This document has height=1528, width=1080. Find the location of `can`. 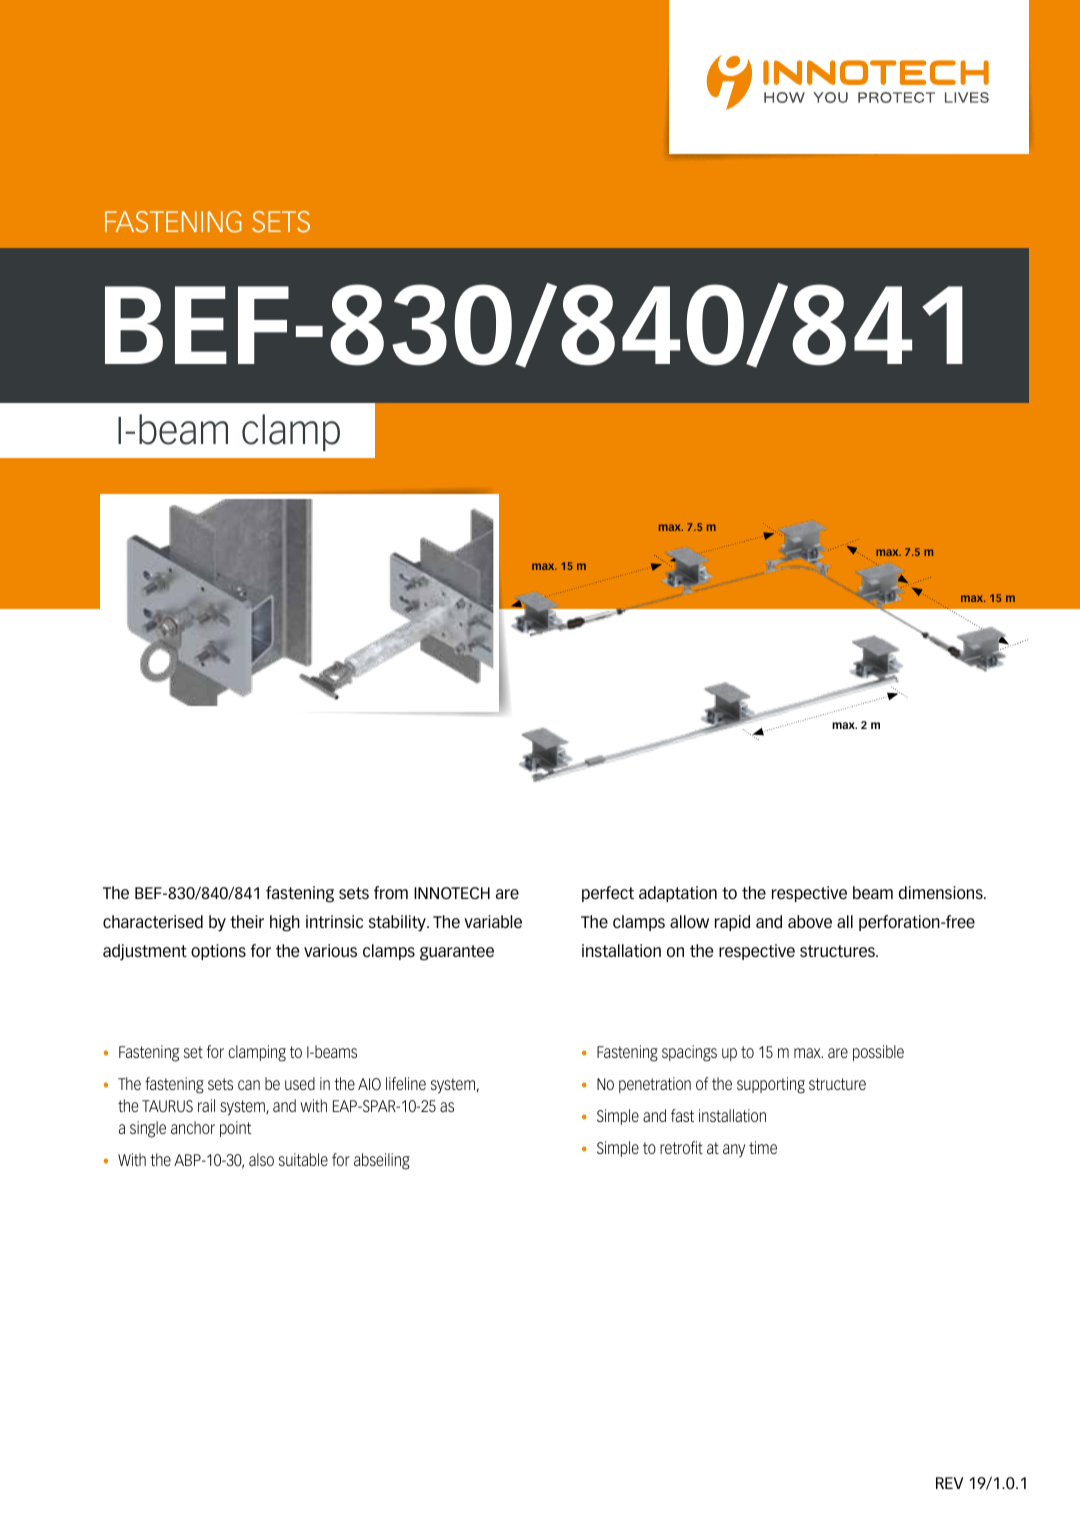

can is located at coordinates (249, 1085).
